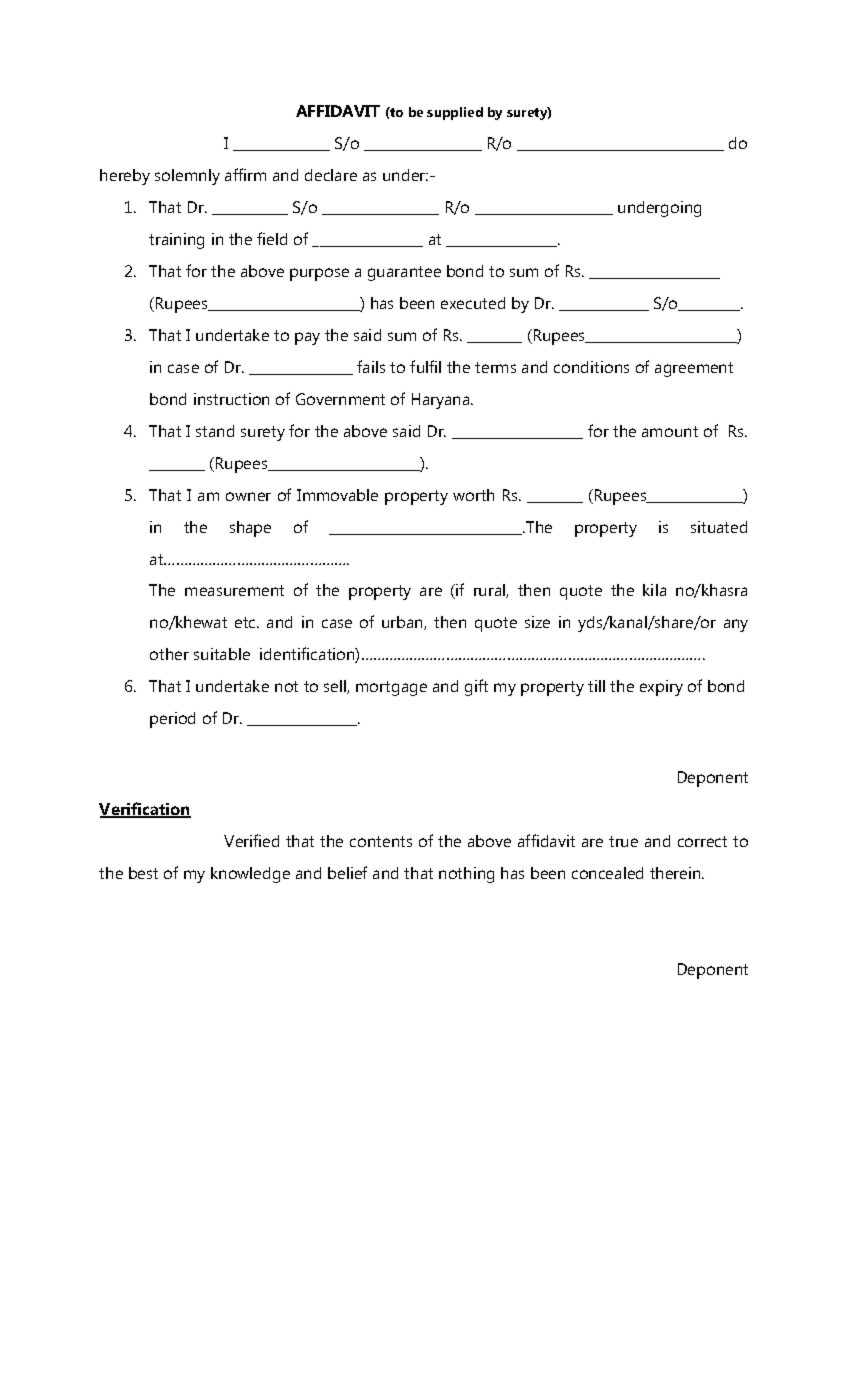 This screenshot has width=849, height=1400. I want to click on contents, so click(381, 841).
